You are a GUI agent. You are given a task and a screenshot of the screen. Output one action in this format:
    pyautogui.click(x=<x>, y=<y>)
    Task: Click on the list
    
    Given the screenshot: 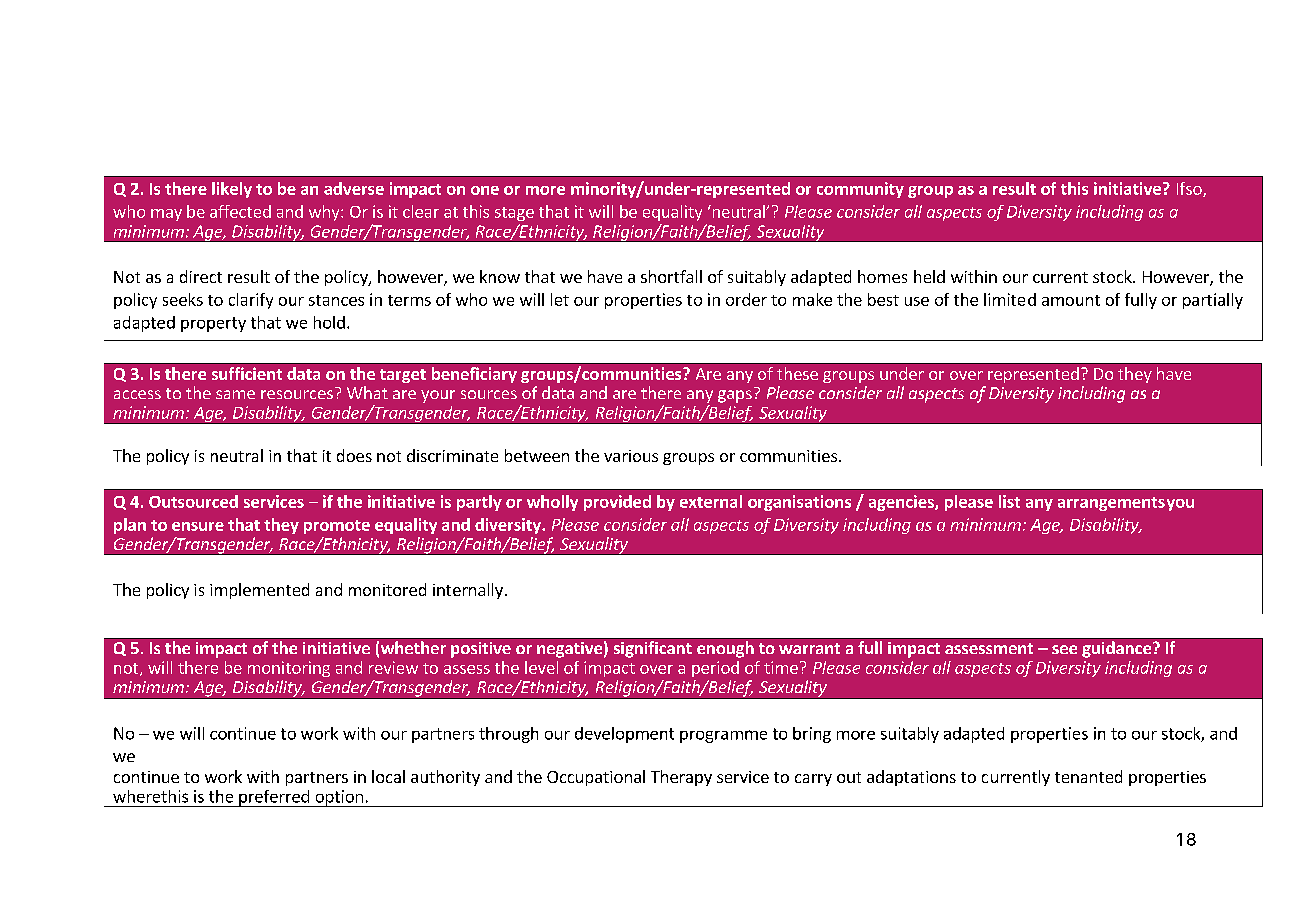 What is the action you would take?
    pyautogui.click(x=1009, y=501)
